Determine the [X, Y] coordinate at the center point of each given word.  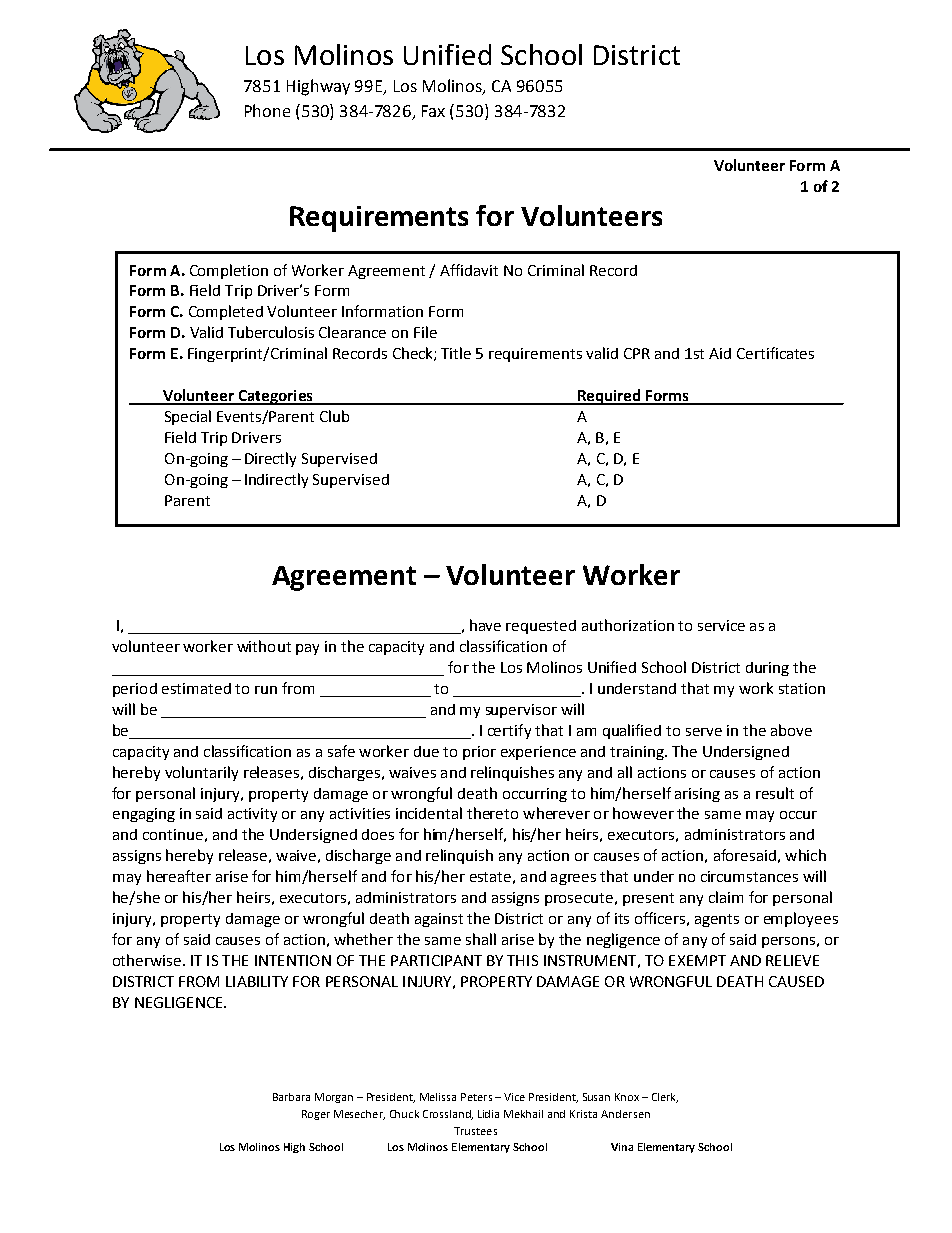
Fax [433, 111]
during [767, 669]
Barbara [291, 1097]
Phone [267, 110]
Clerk [665, 1098]
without [264, 646]
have [485, 625]
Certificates [775, 353]
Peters [476, 1097]
